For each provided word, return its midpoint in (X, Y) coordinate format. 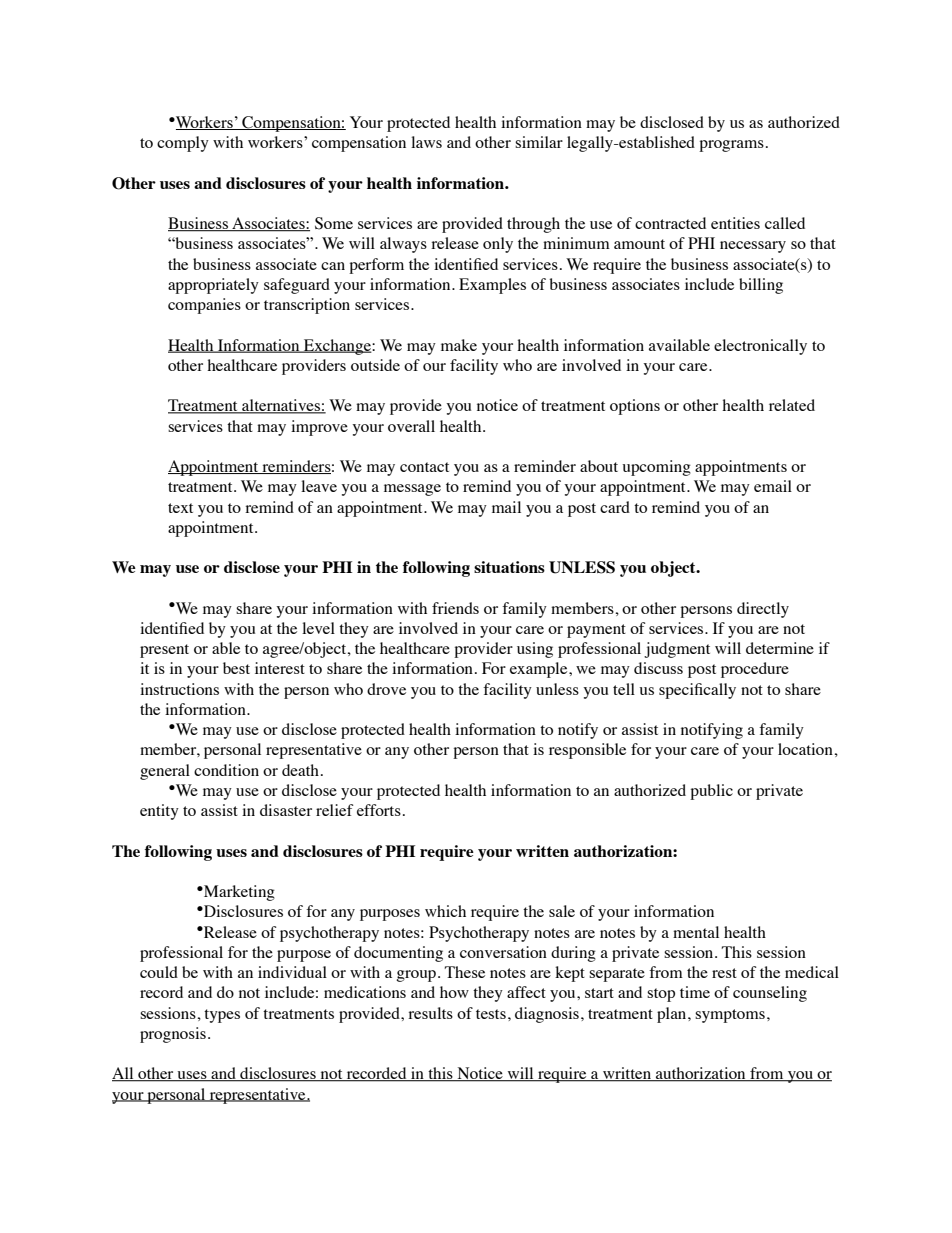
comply (183, 144)
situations (509, 567)
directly (763, 610)
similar (539, 142)
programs (731, 146)
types (222, 1016)
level (318, 628)
